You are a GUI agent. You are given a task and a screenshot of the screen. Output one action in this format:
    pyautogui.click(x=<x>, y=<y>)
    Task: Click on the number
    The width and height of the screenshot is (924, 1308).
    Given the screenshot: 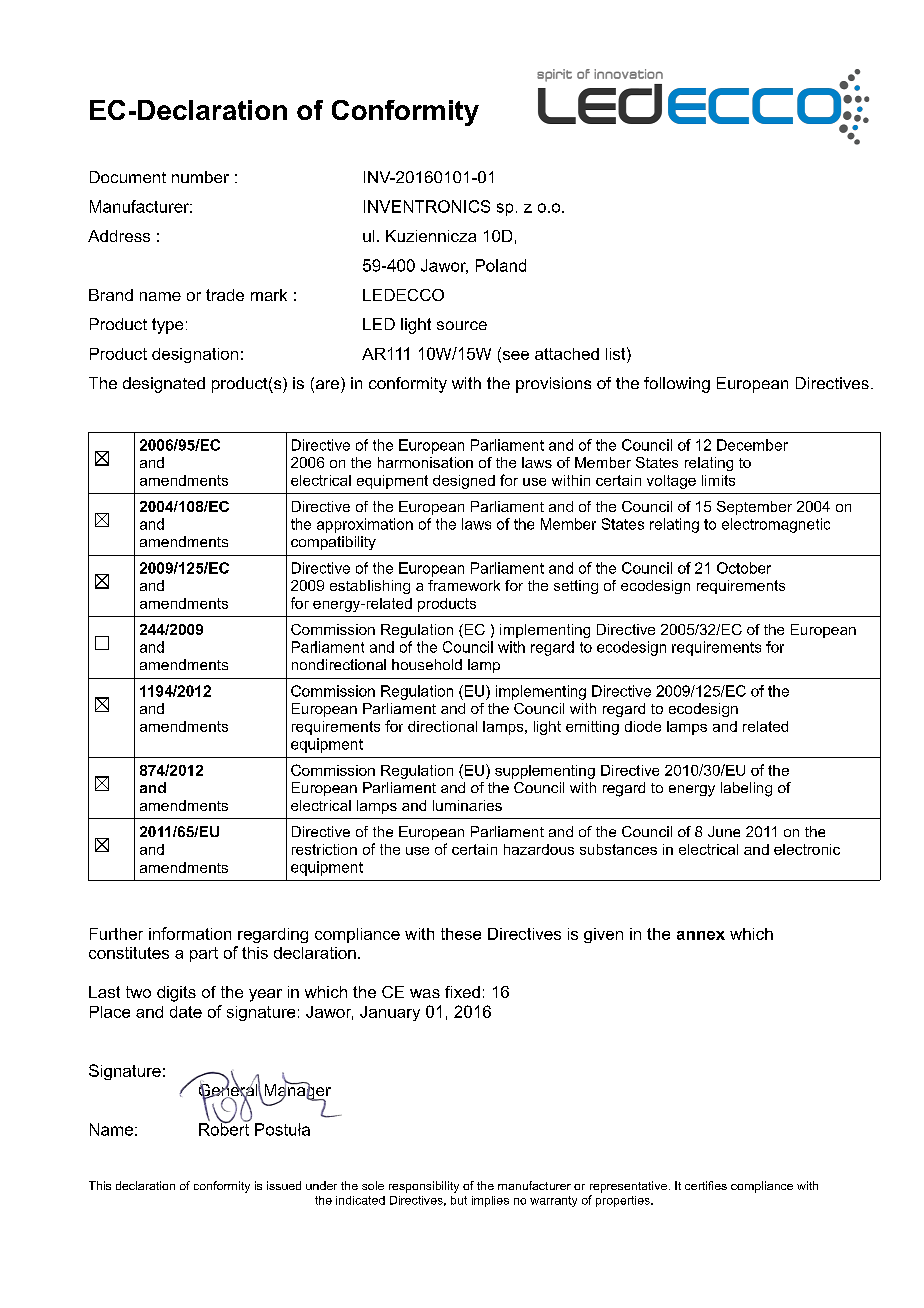 What is the action you would take?
    pyautogui.click(x=200, y=177)
